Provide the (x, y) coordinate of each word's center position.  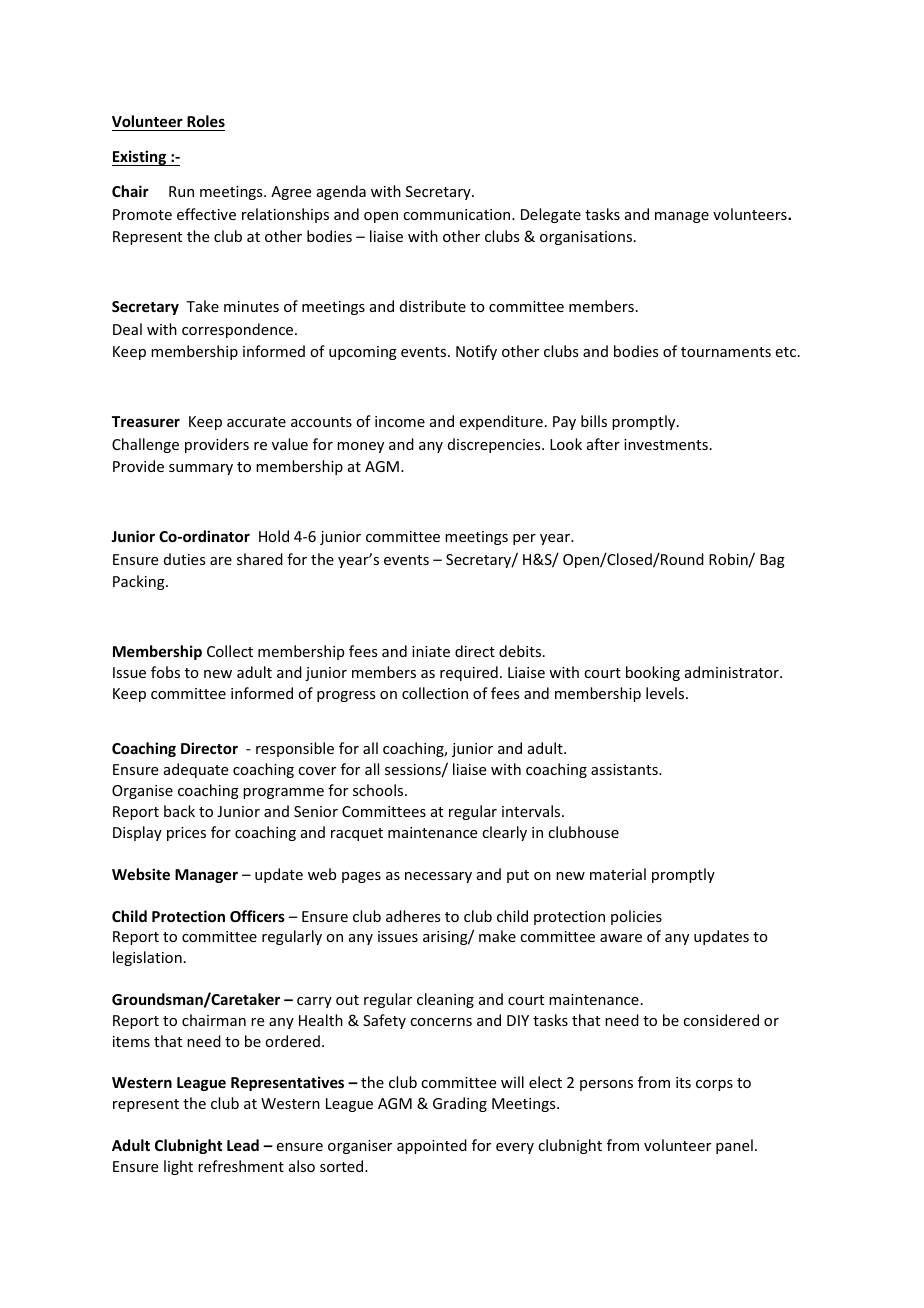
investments (666, 444)
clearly (504, 833)
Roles (205, 123)
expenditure (501, 422)
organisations (587, 238)
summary (201, 469)
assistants (625, 769)
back (179, 811)
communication (458, 214)
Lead (243, 1145)
